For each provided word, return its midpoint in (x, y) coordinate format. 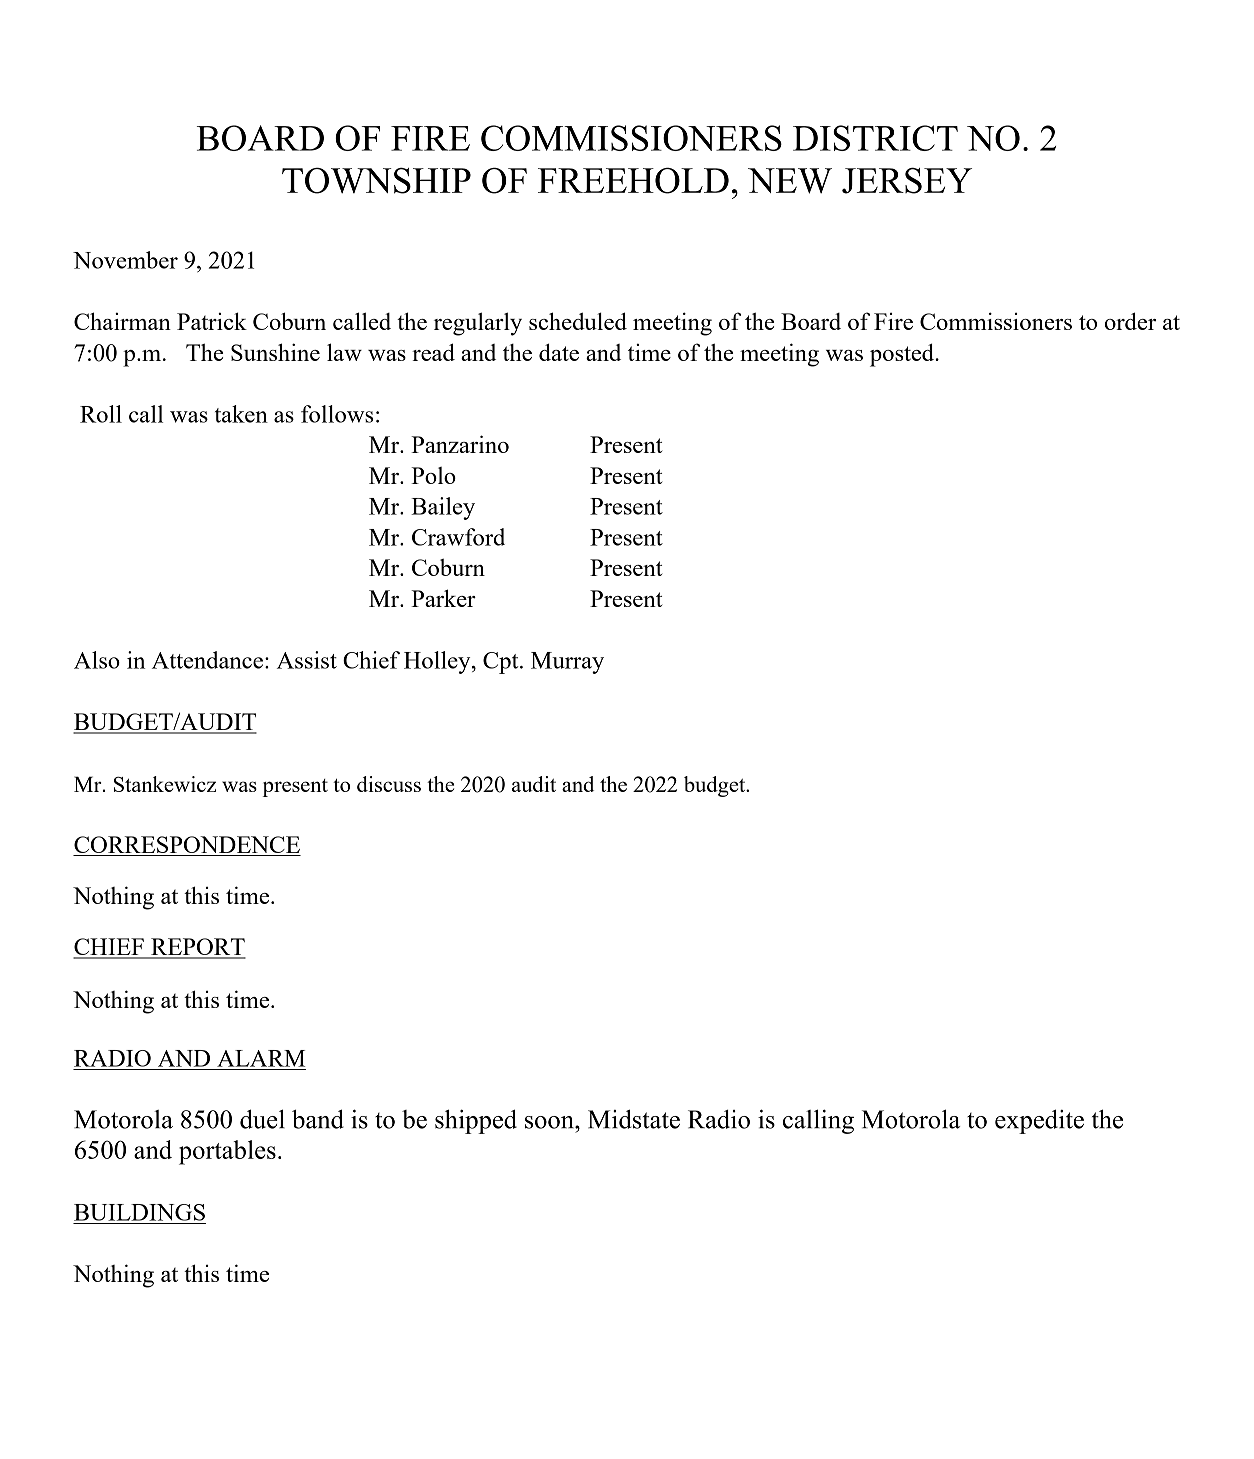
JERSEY (907, 180)
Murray (567, 663)
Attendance (207, 660)
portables (227, 1152)
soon (550, 1122)
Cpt (502, 663)
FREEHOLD (633, 180)
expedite (1039, 1121)
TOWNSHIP (376, 181)
